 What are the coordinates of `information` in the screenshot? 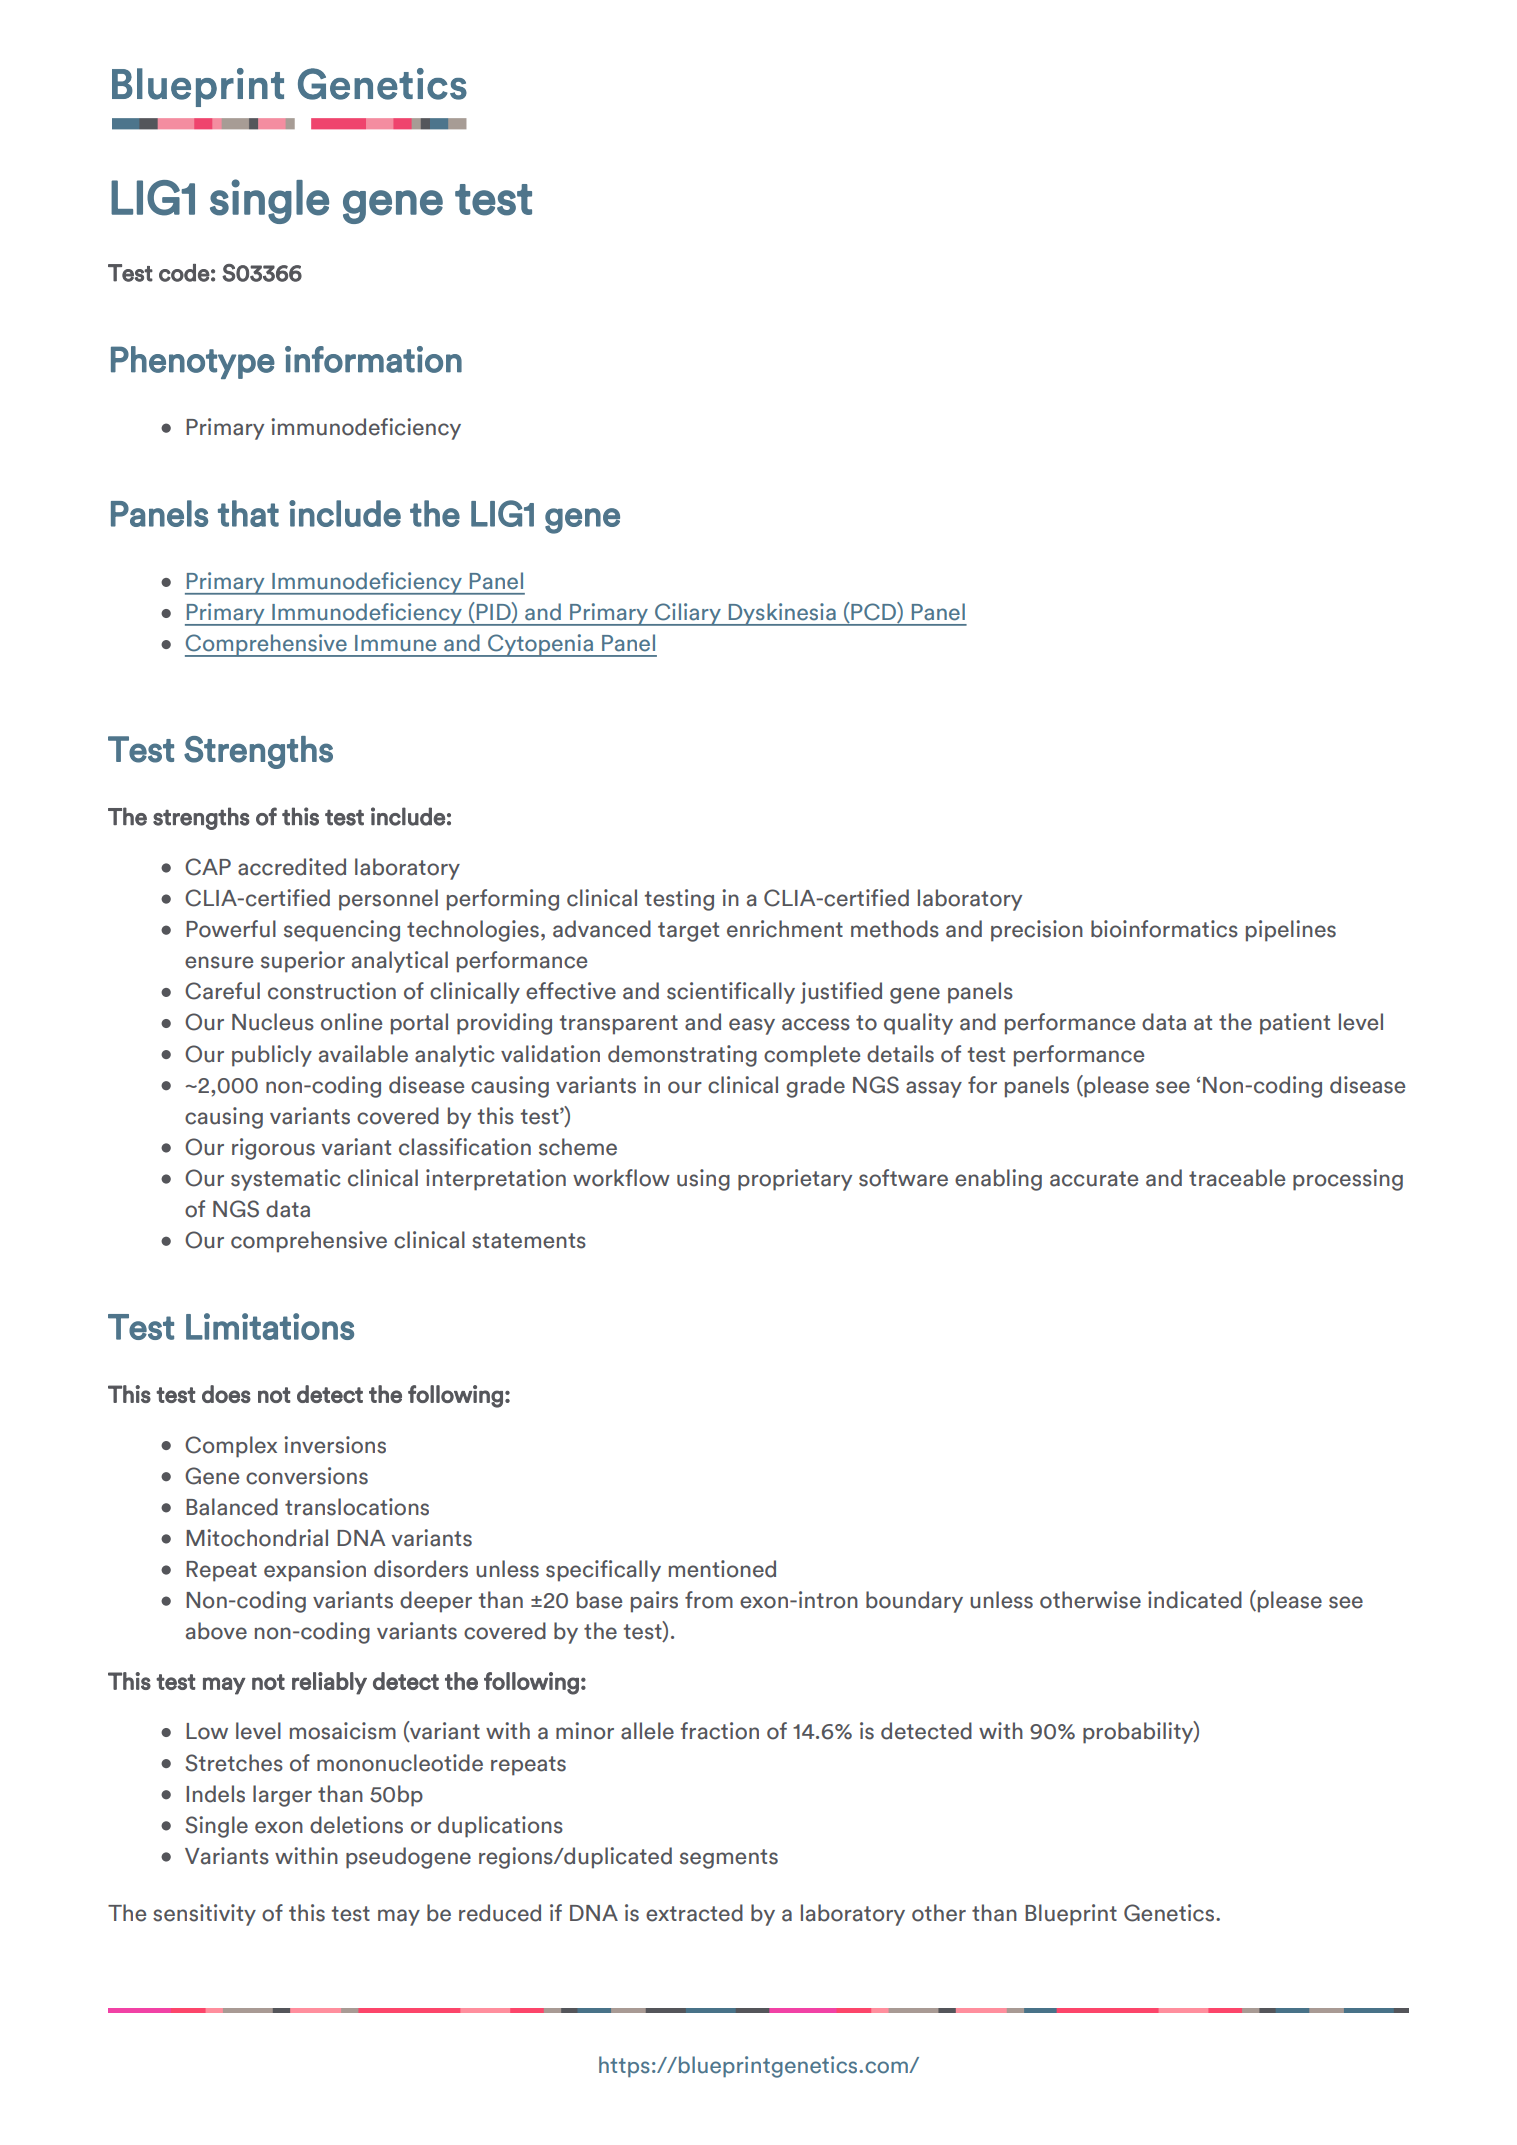 It's located at (373, 359).
